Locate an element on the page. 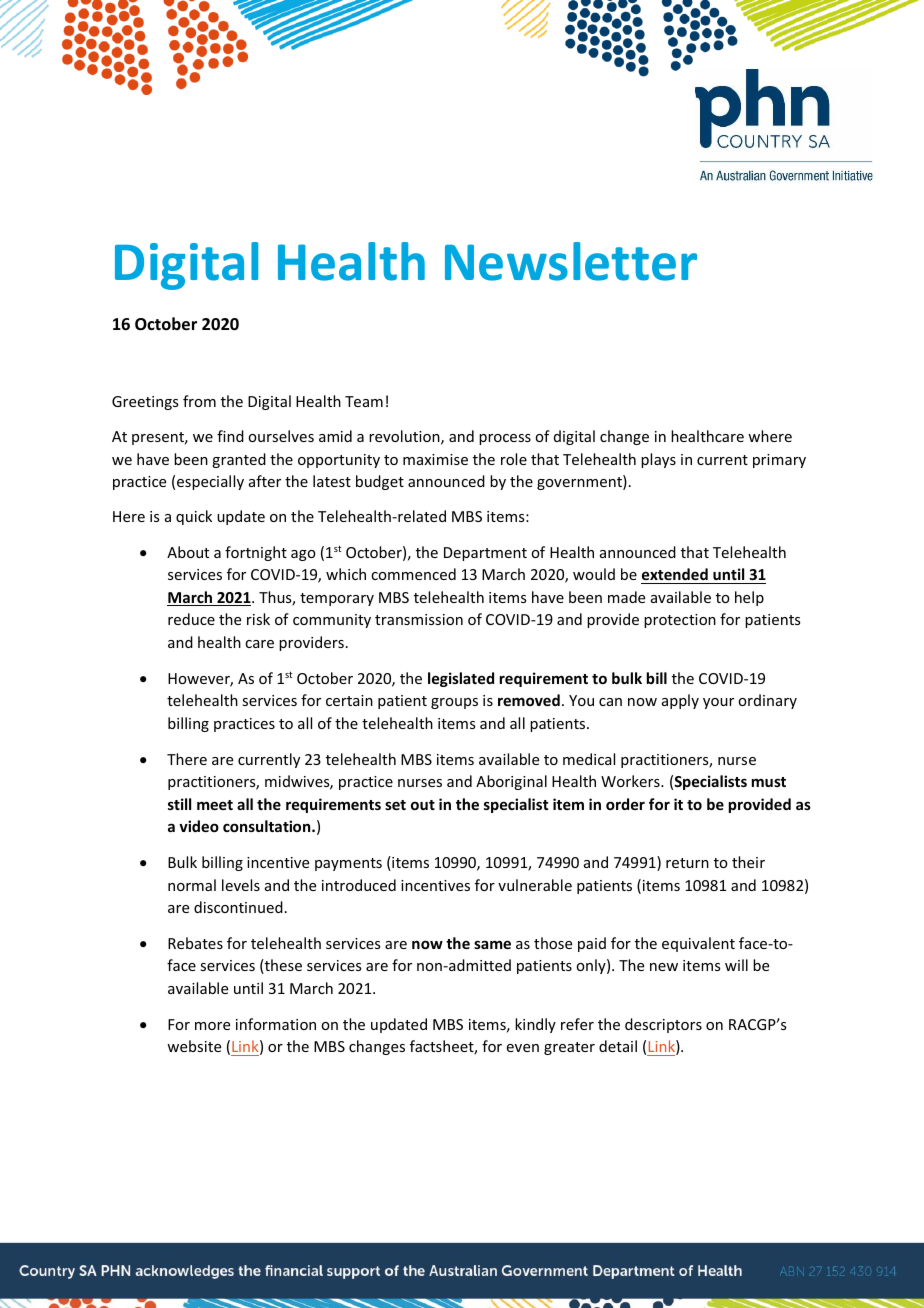  set is located at coordinates (395, 805).
